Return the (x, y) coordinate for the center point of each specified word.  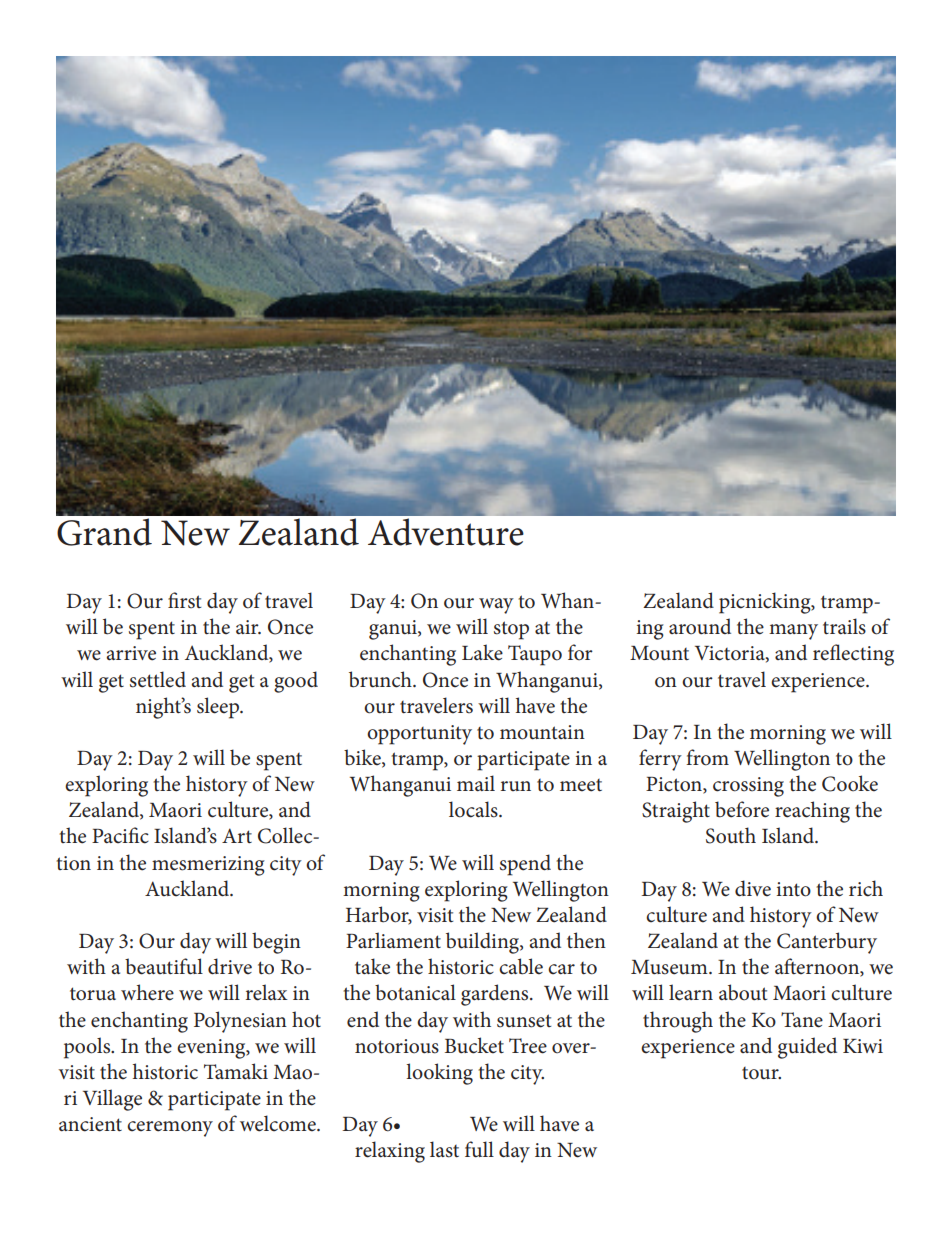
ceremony (170, 1129)
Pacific (120, 835)
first (184, 600)
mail (476, 783)
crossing (748, 787)
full (479, 1149)
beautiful (164, 966)
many (793, 632)
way (496, 606)
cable (521, 966)
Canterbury (827, 943)
